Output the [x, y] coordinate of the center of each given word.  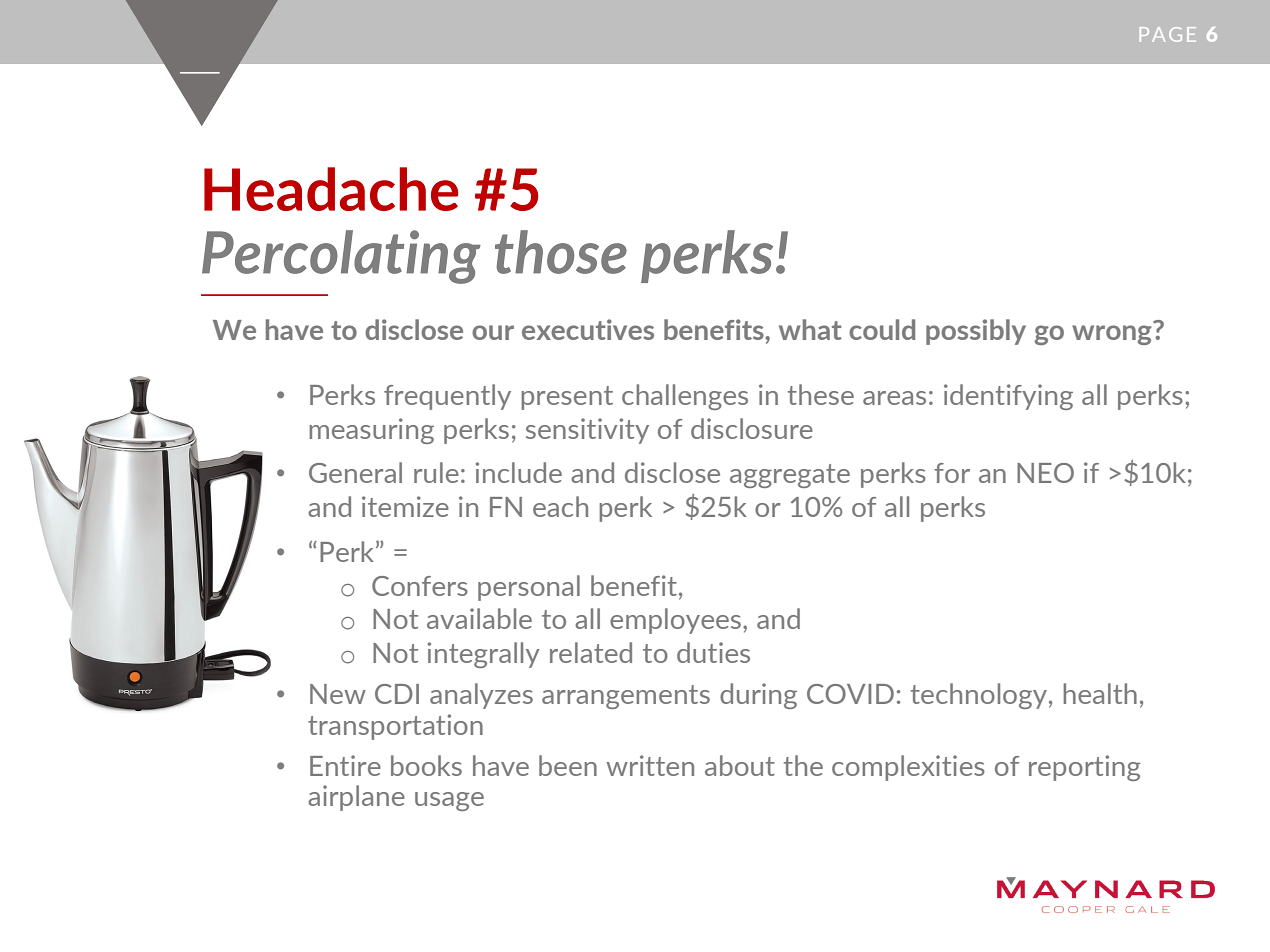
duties [713, 652]
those [561, 252]
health [1100, 693]
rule [436, 472]
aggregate [790, 476]
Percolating [341, 257]
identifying [1008, 397]
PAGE [1168, 34]
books [426, 765]
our [493, 332]
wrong [1113, 333]
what [810, 329]
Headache [331, 189]
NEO [1045, 473]
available [479, 618]
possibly [976, 332]
